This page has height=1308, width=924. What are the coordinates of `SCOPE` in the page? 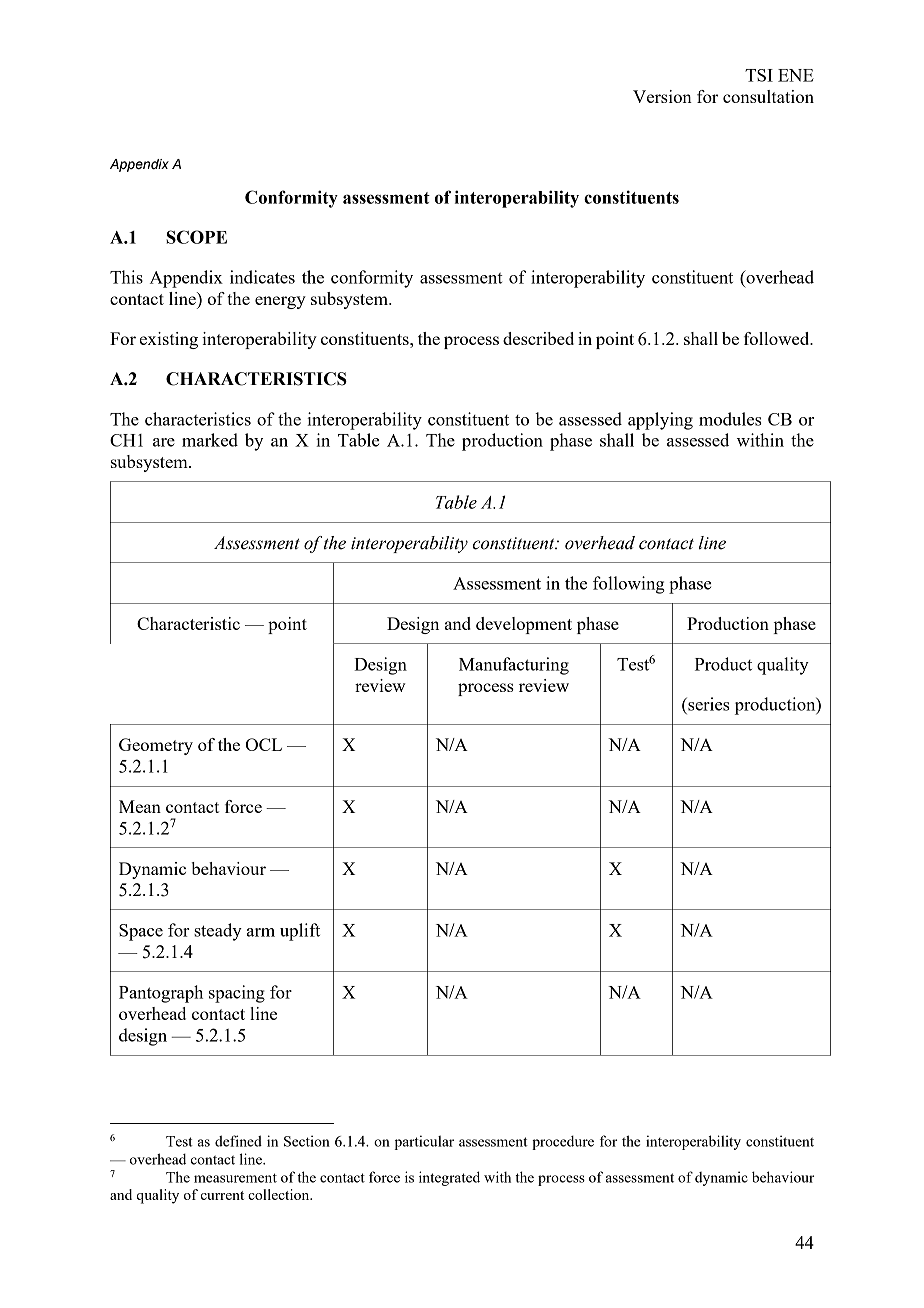 It's located at (196, 237).
